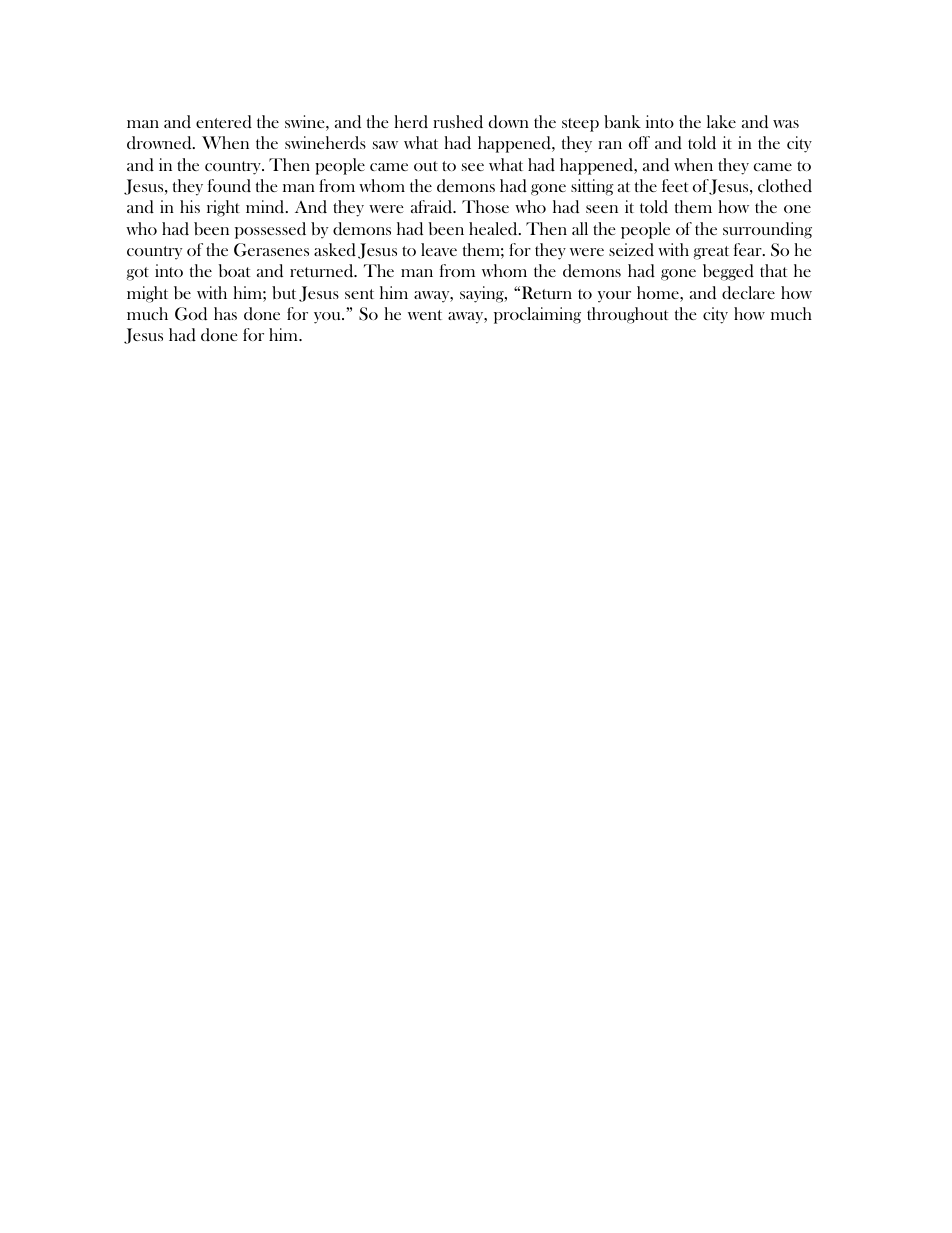 This document has height=1233, width=952. Describe the element at coordinates (721, 121) in the document. I see `lake` at that location.
